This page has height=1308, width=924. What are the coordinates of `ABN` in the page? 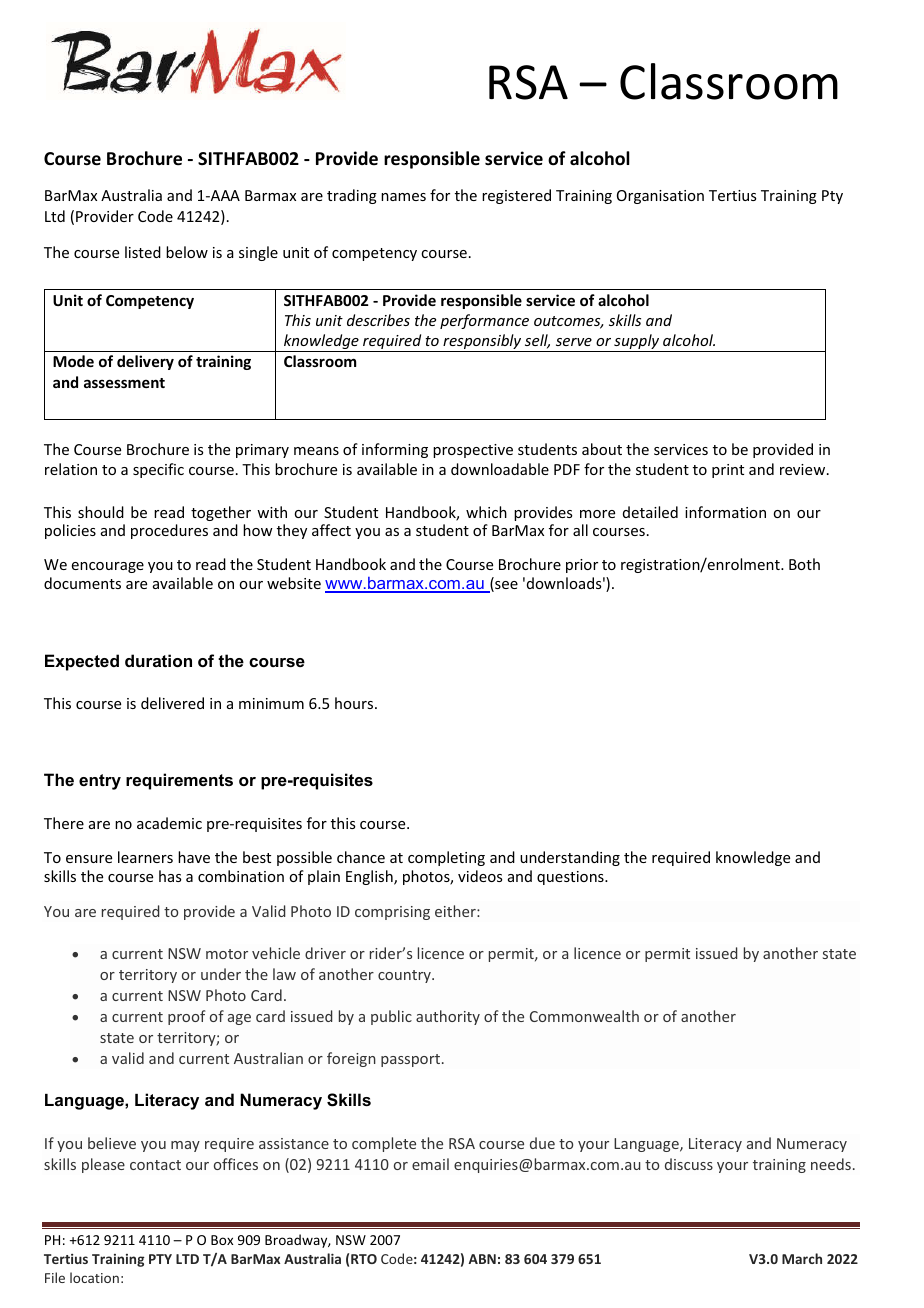 It's located at (482, 1259).
